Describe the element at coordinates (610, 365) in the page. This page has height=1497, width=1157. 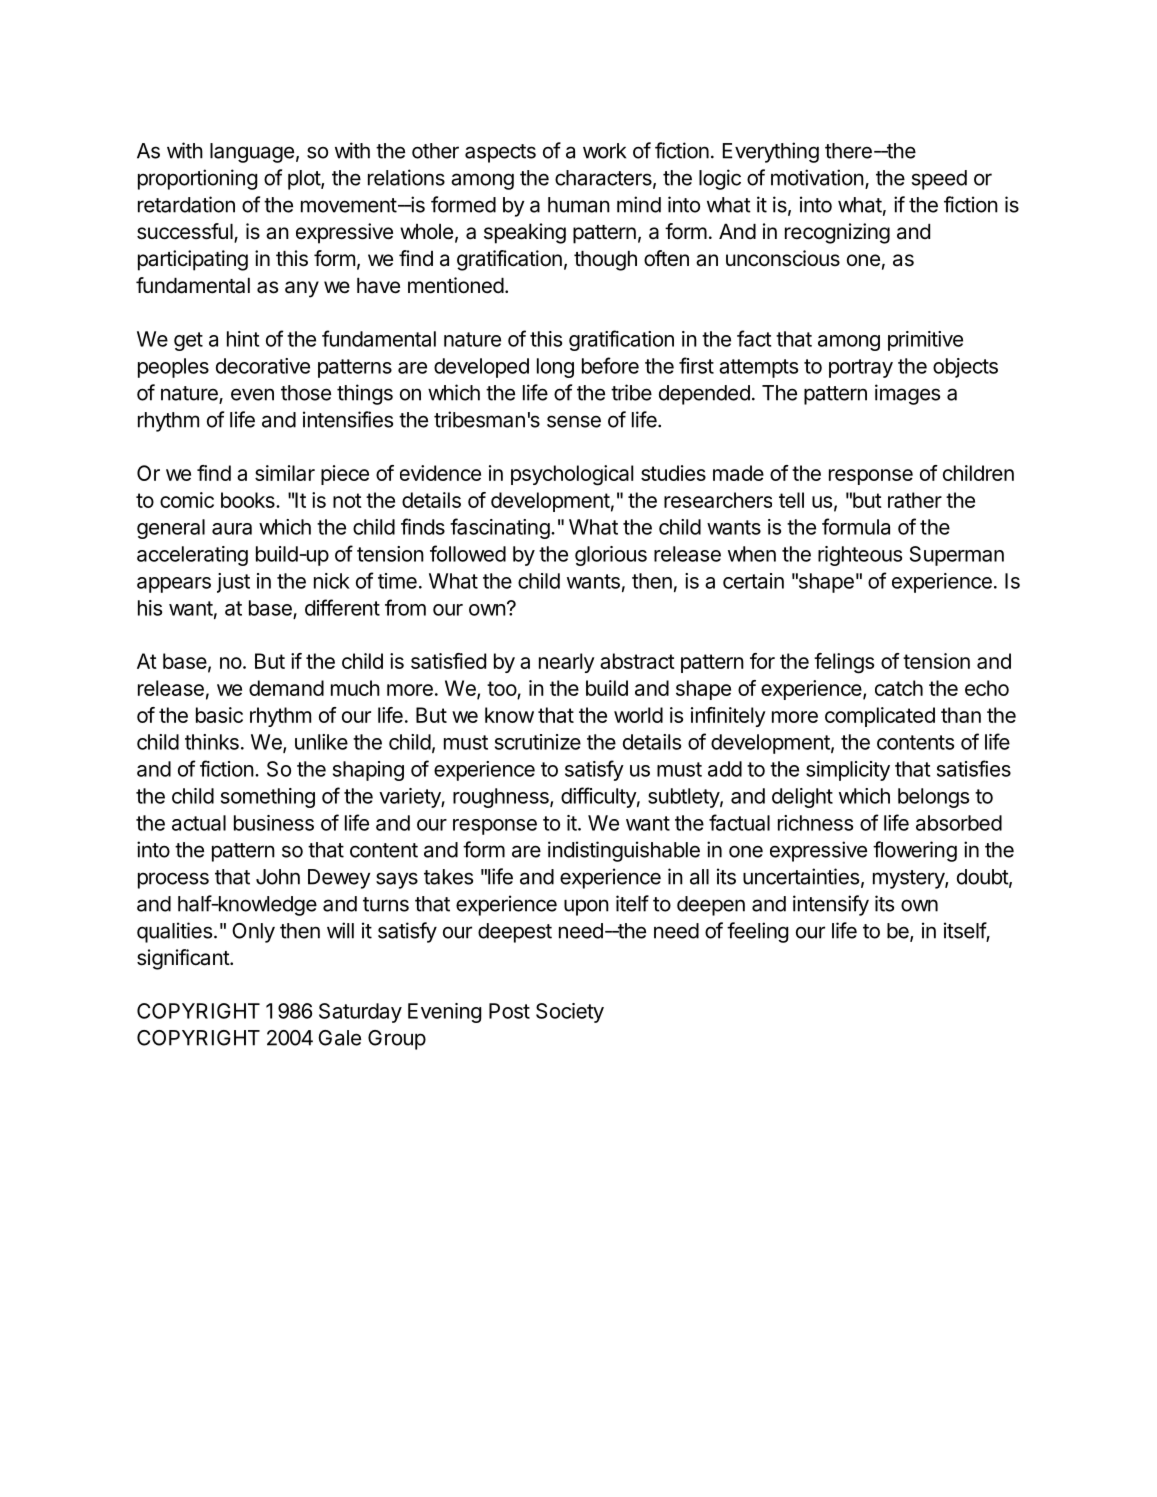
I see `before` at that location.
